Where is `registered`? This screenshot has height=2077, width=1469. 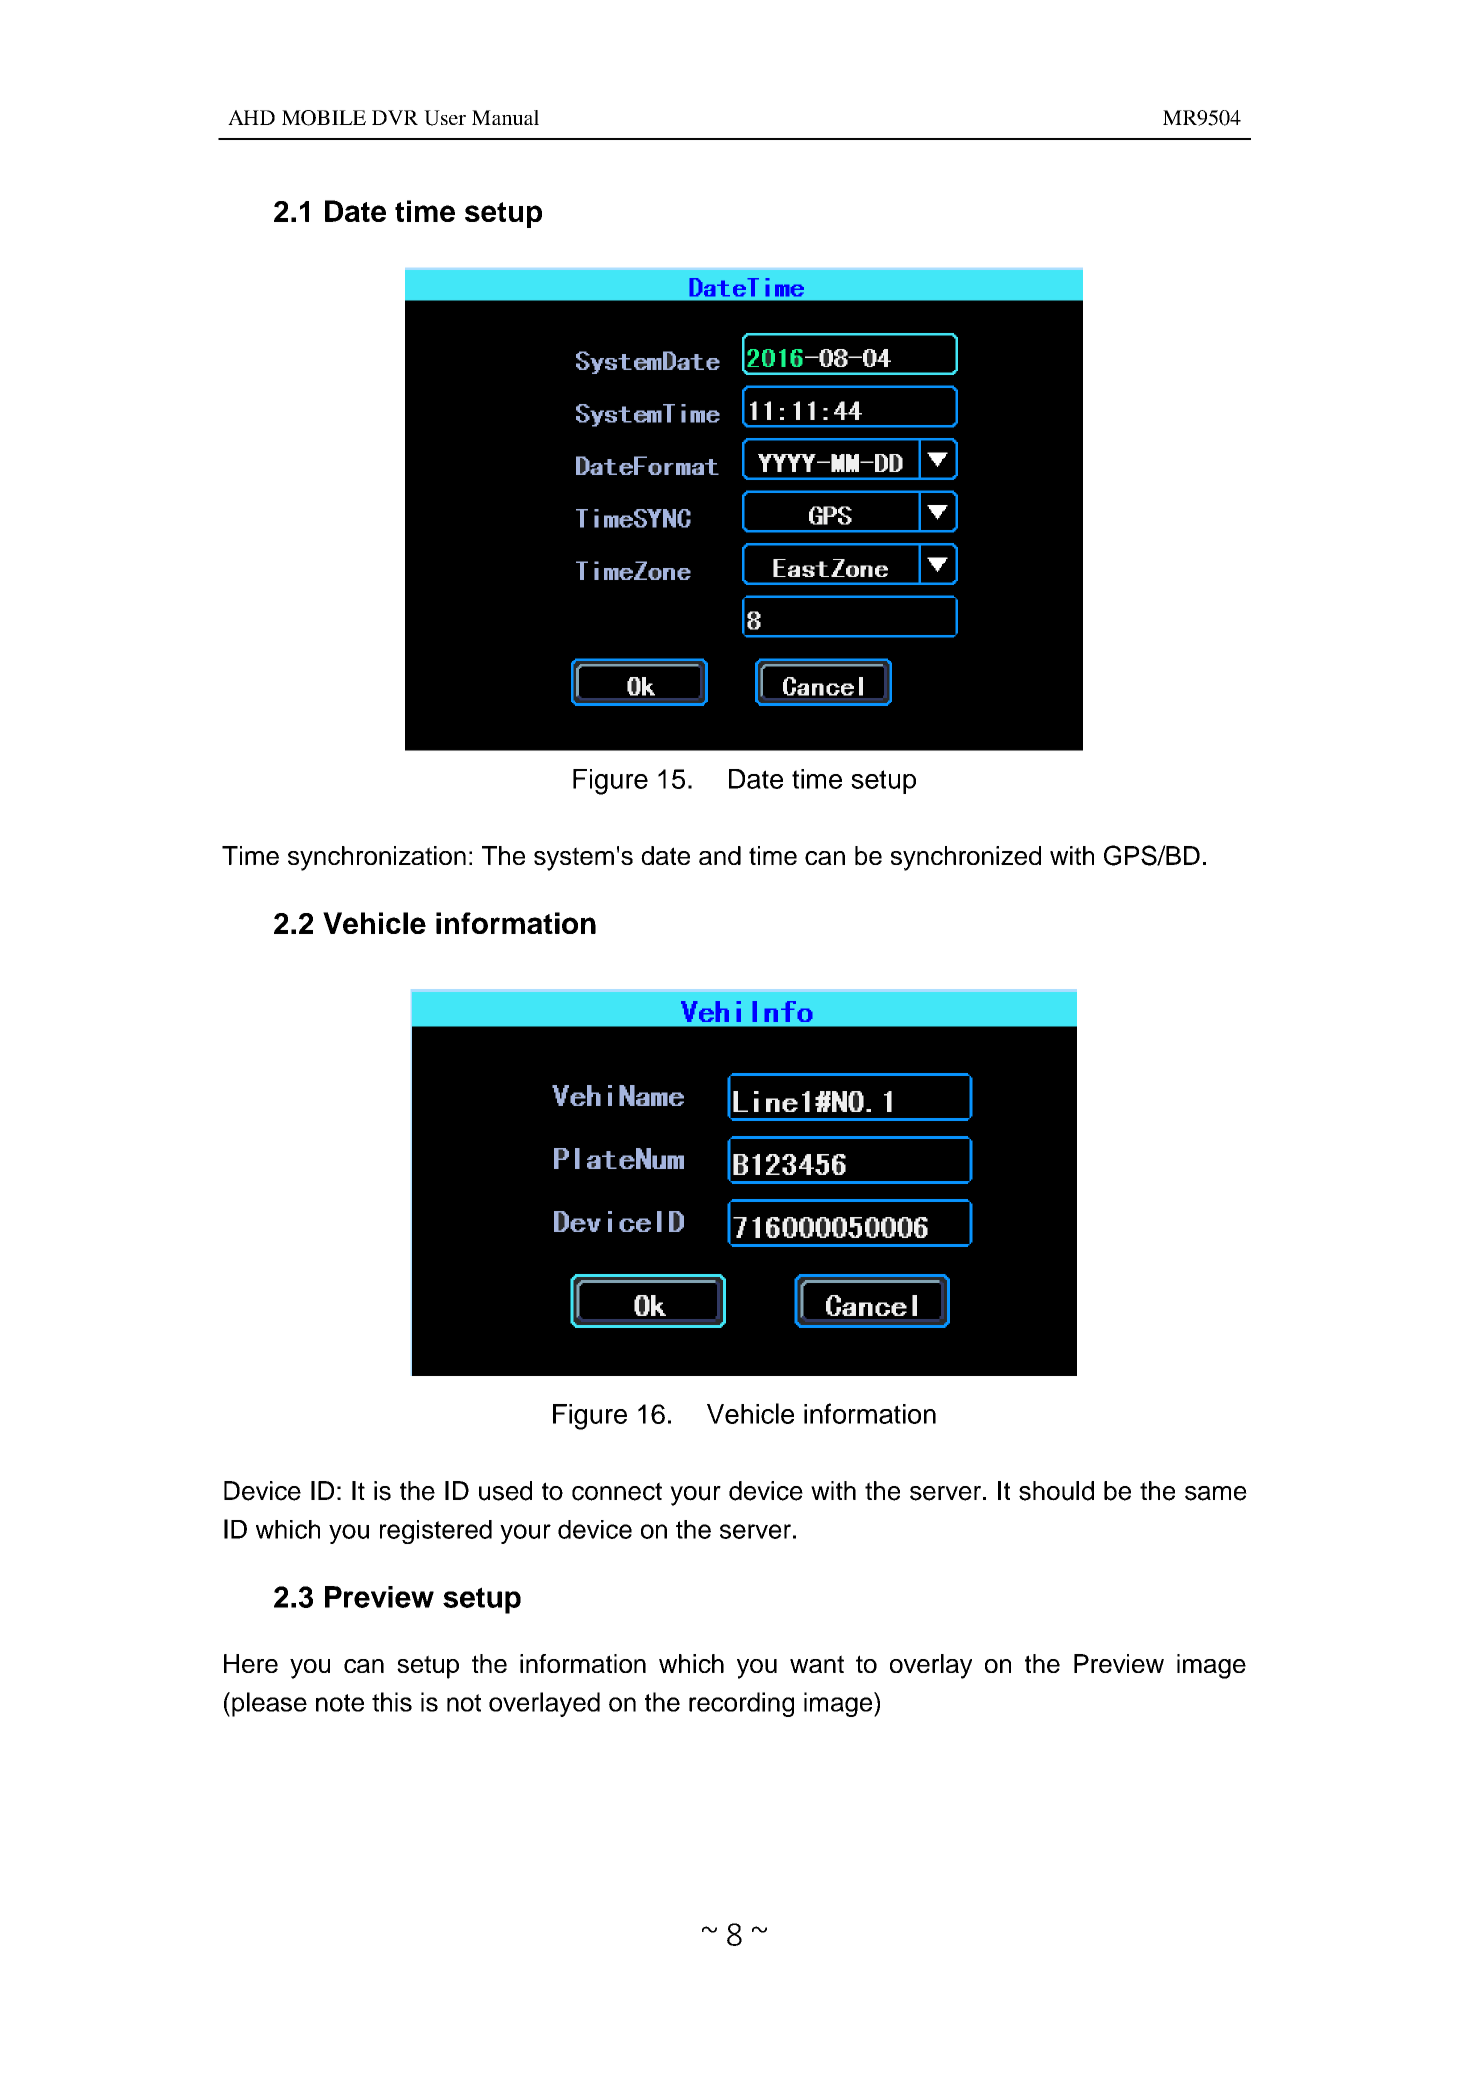
registered is located at coordinates (436, 1532).
